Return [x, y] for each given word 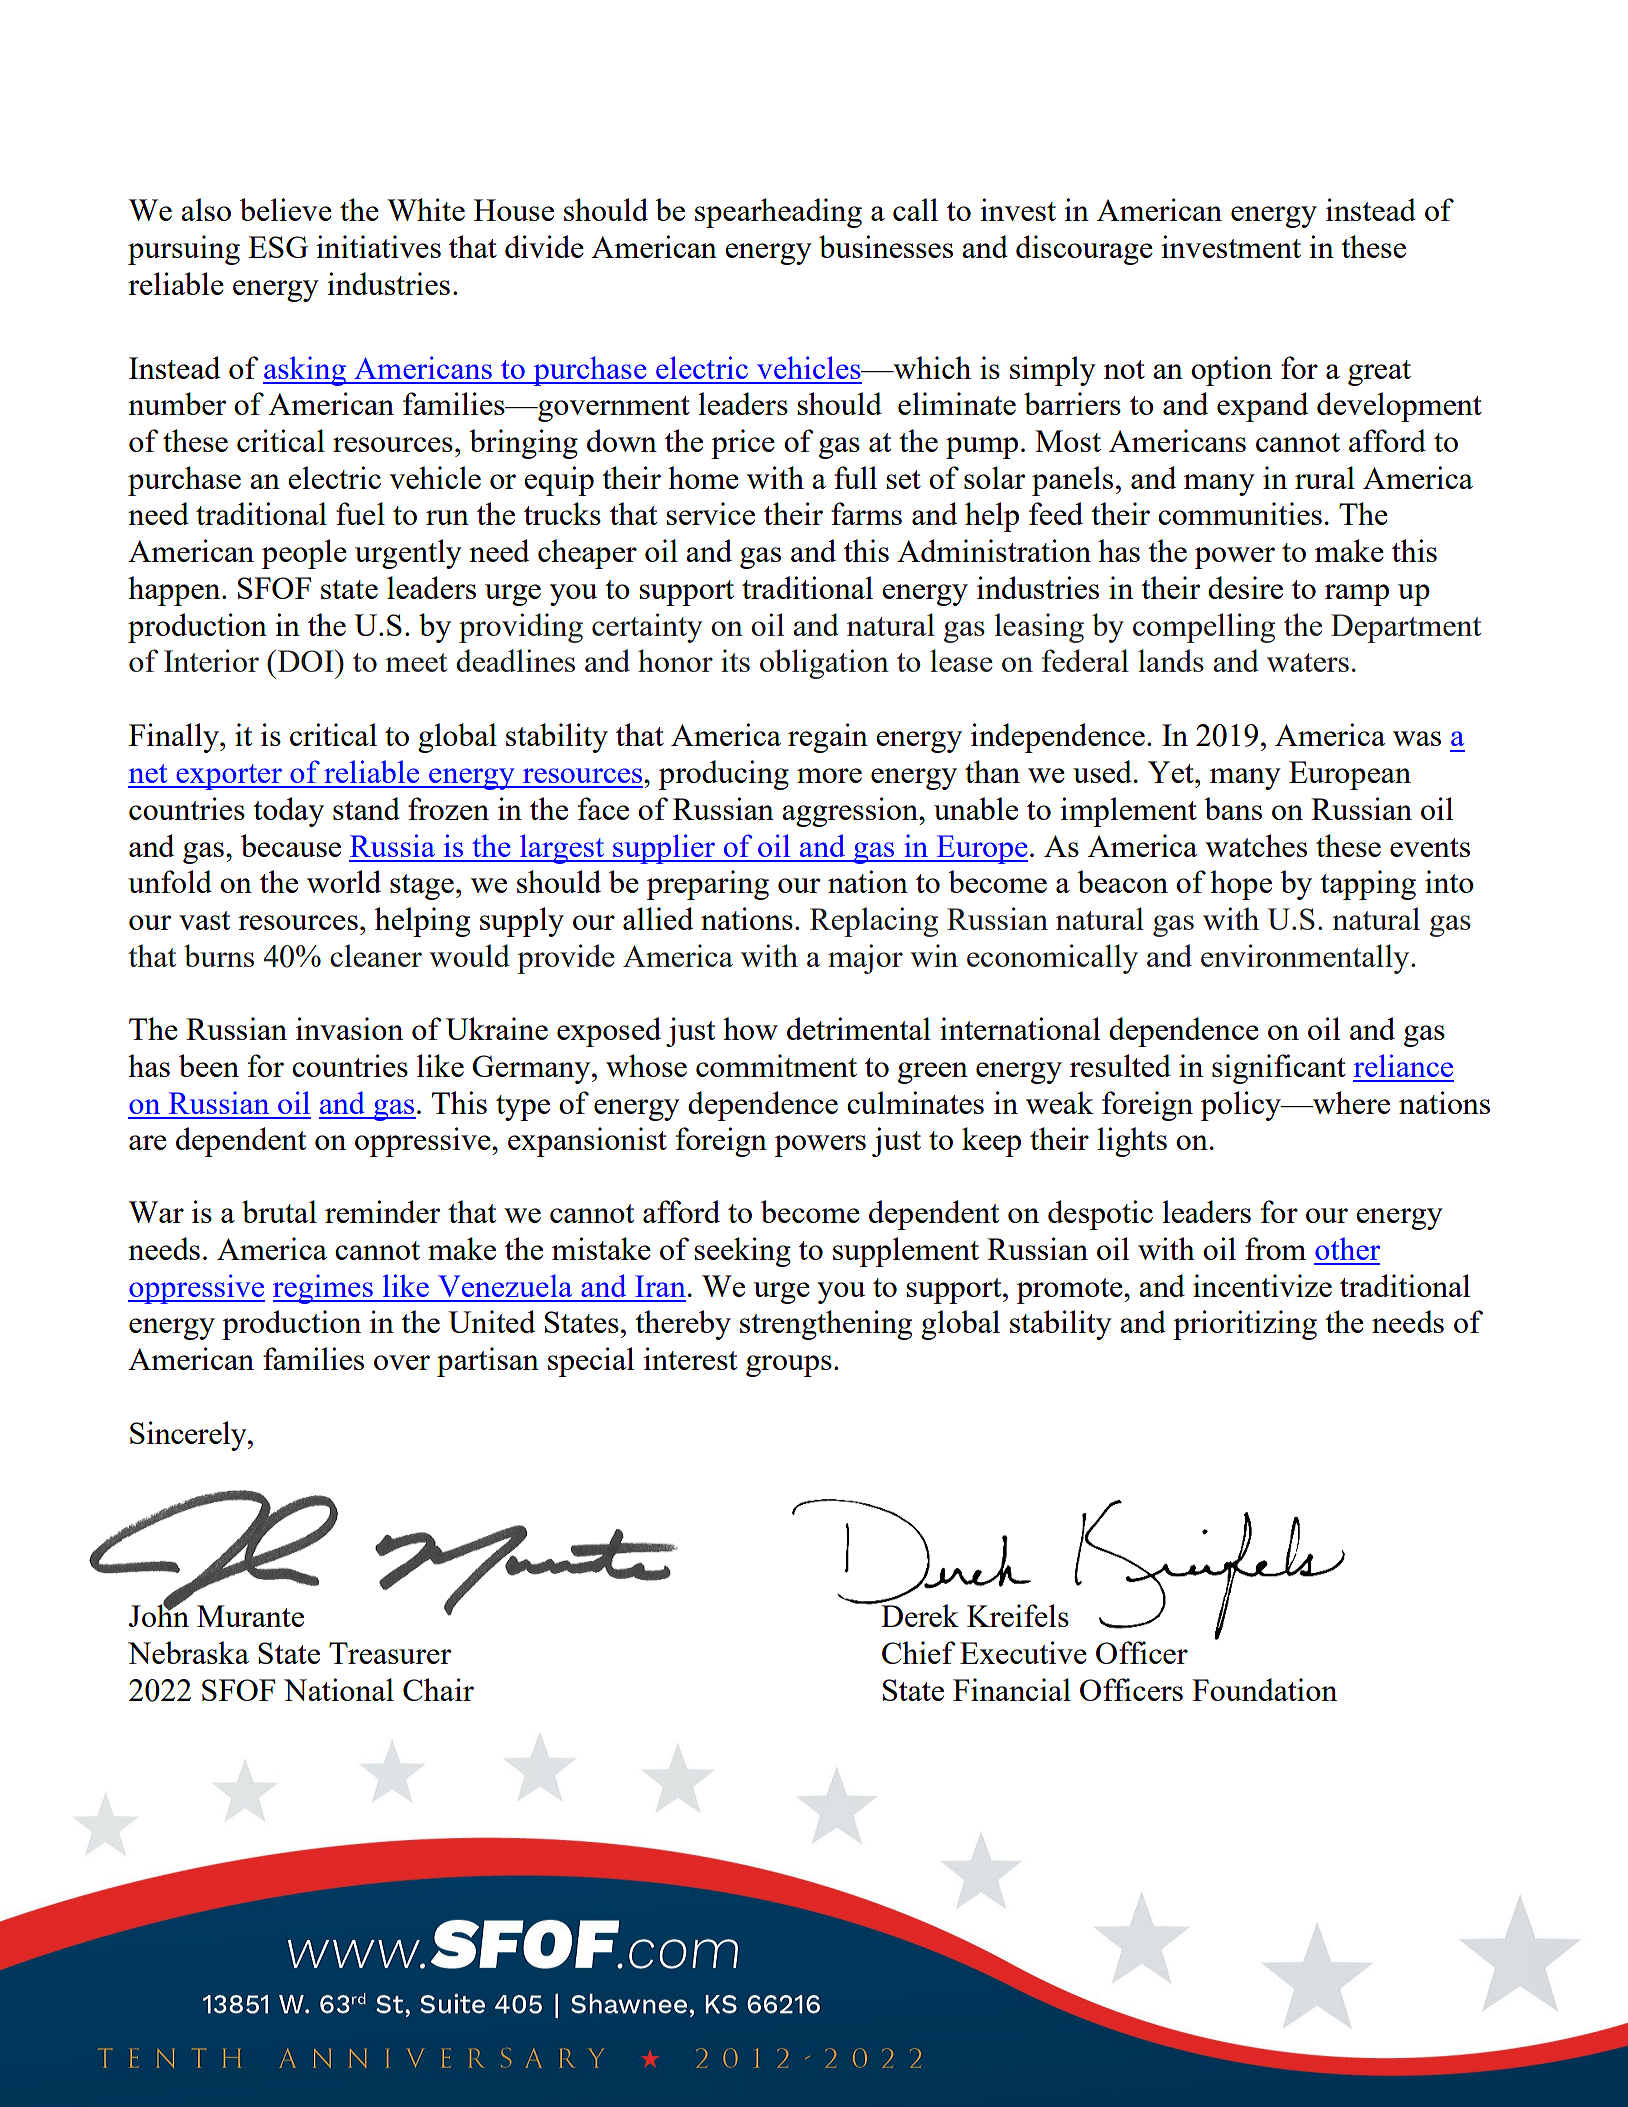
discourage [1084, 250]
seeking [742, 1252]
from [1275, 1248]
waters [1308, 662]
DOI [305, 661]
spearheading [778, 213]
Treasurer [390, 1653]
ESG [278, 247]
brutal [279, 1211]
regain [828, 738]
